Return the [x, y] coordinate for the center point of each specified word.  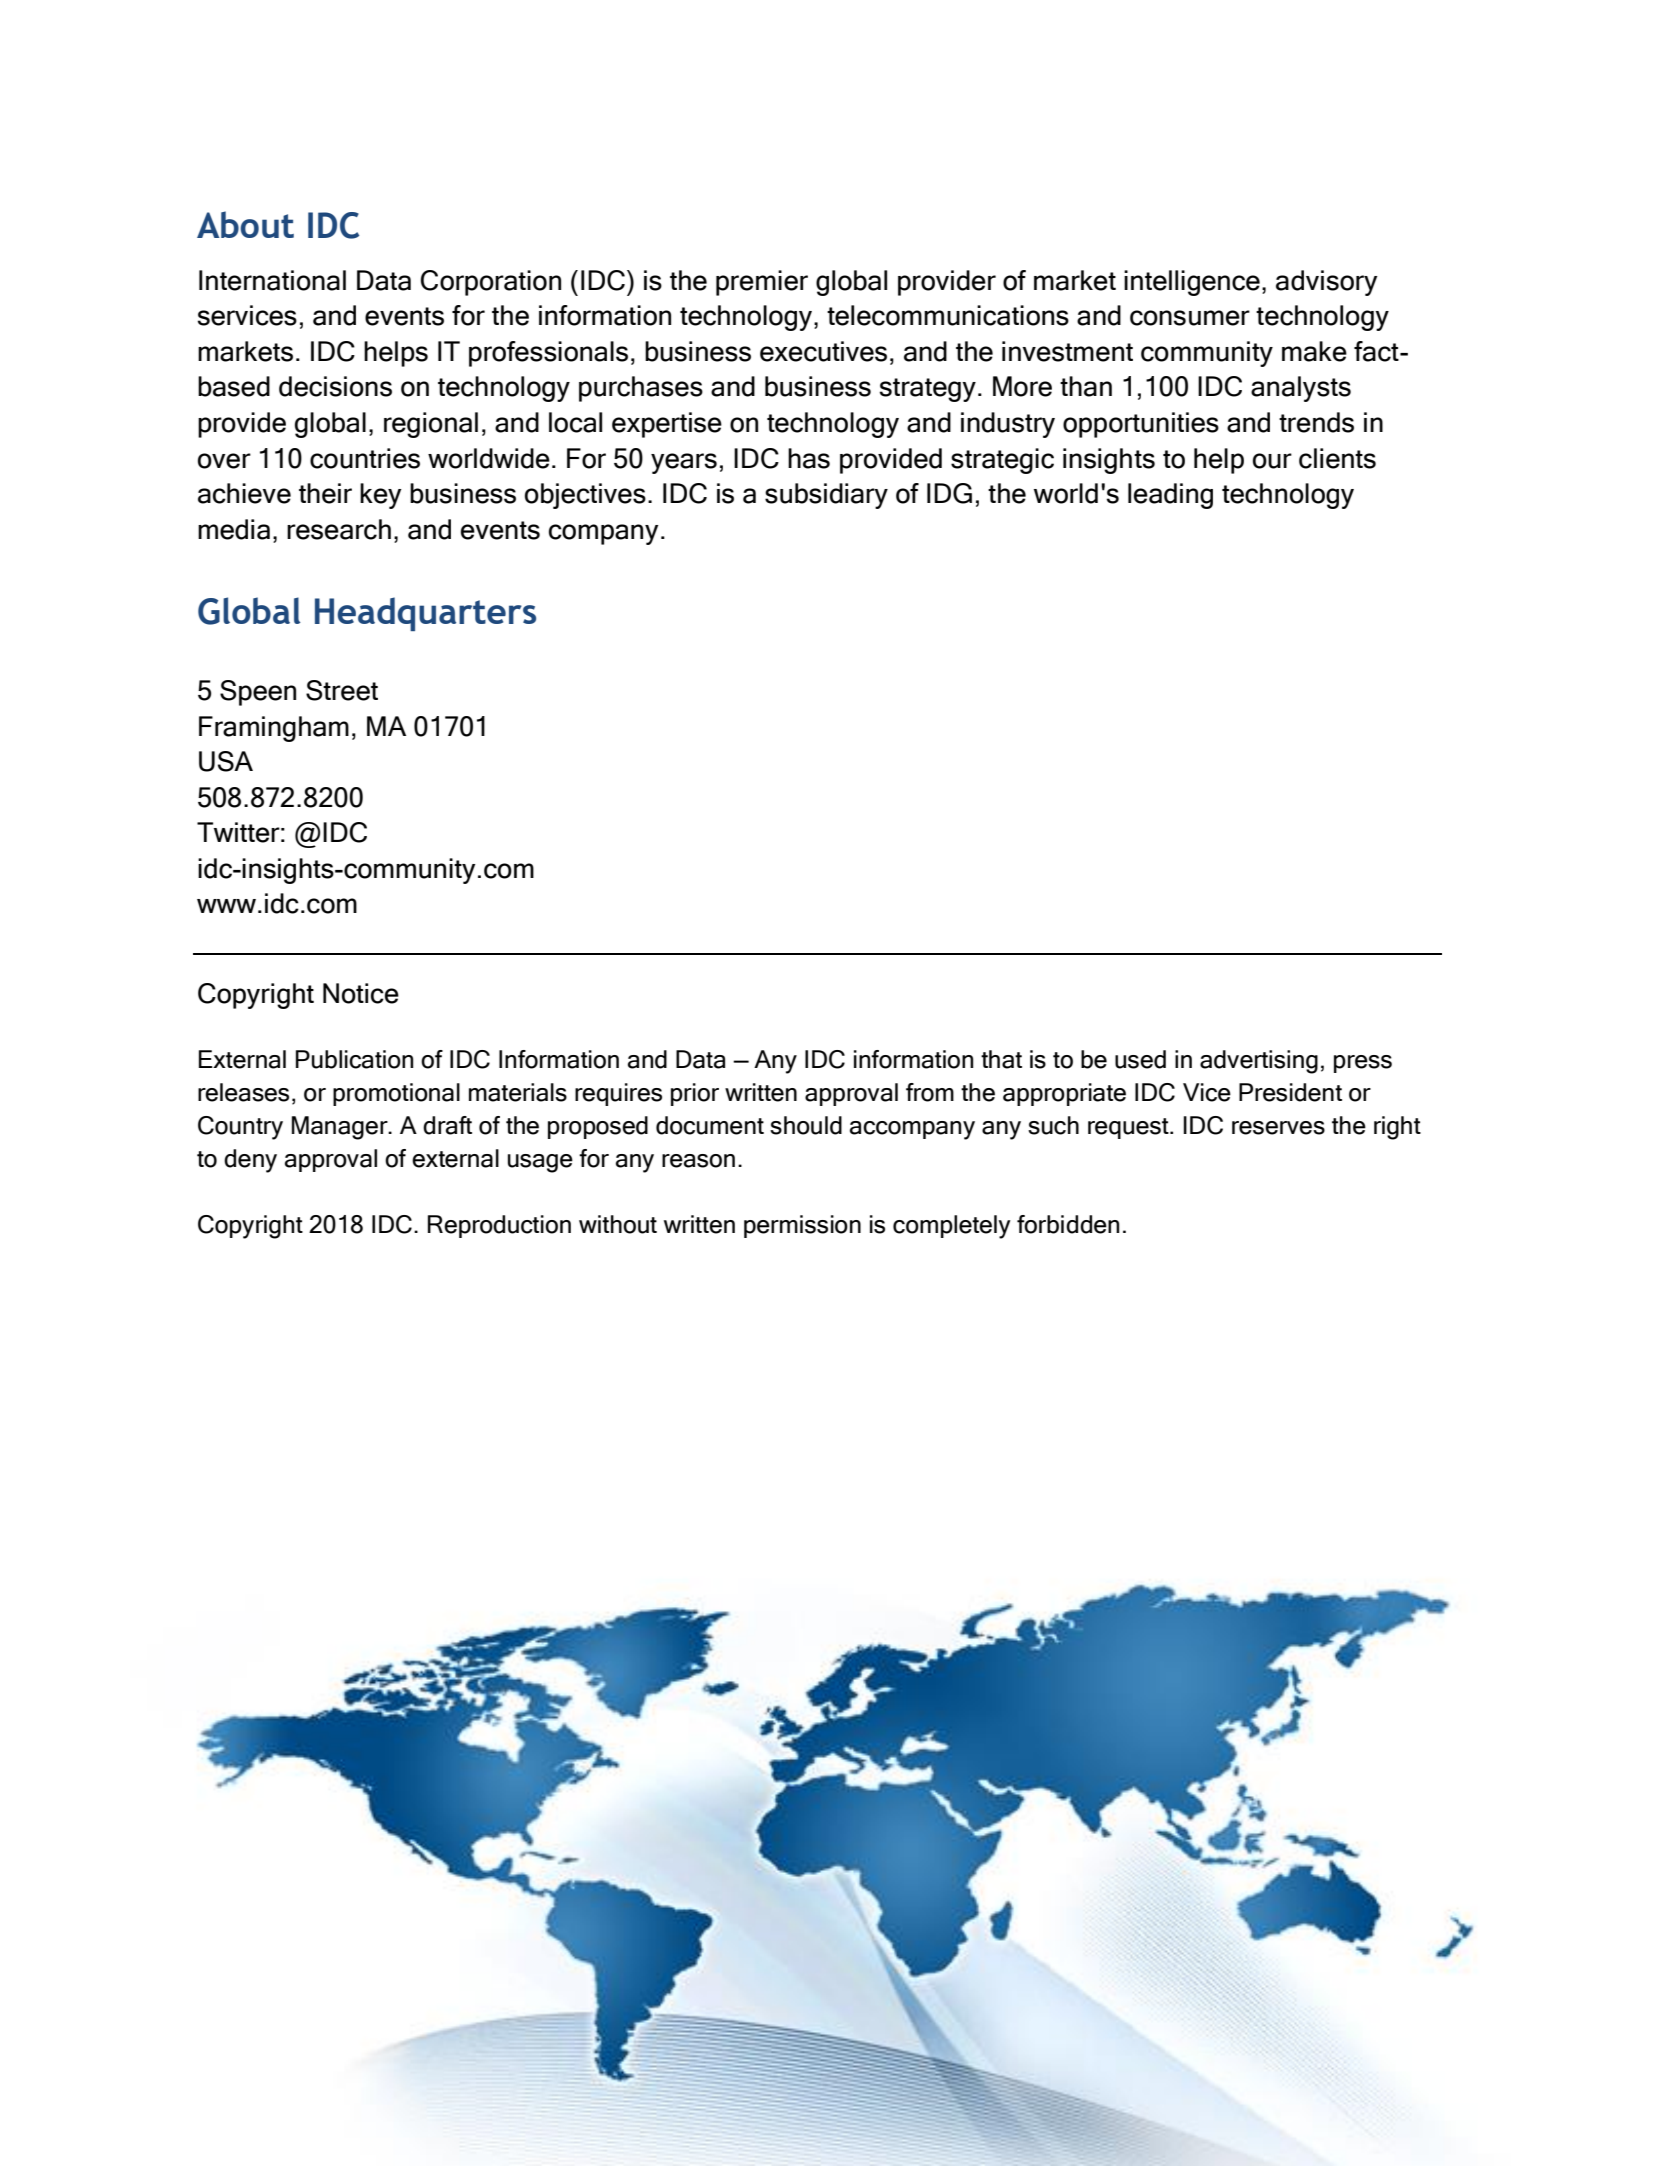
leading [1170, 496]
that [1001, 1059]
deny [250, 1161]
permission [802, 1226]
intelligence [1192, 283]
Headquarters [425, 614]
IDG [949, 493]
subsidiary [826, 496]
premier [762, 283]
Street [342, 690]
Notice [361, 993]
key [381, 496]
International [272, 280]
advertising [1259, 1062]
